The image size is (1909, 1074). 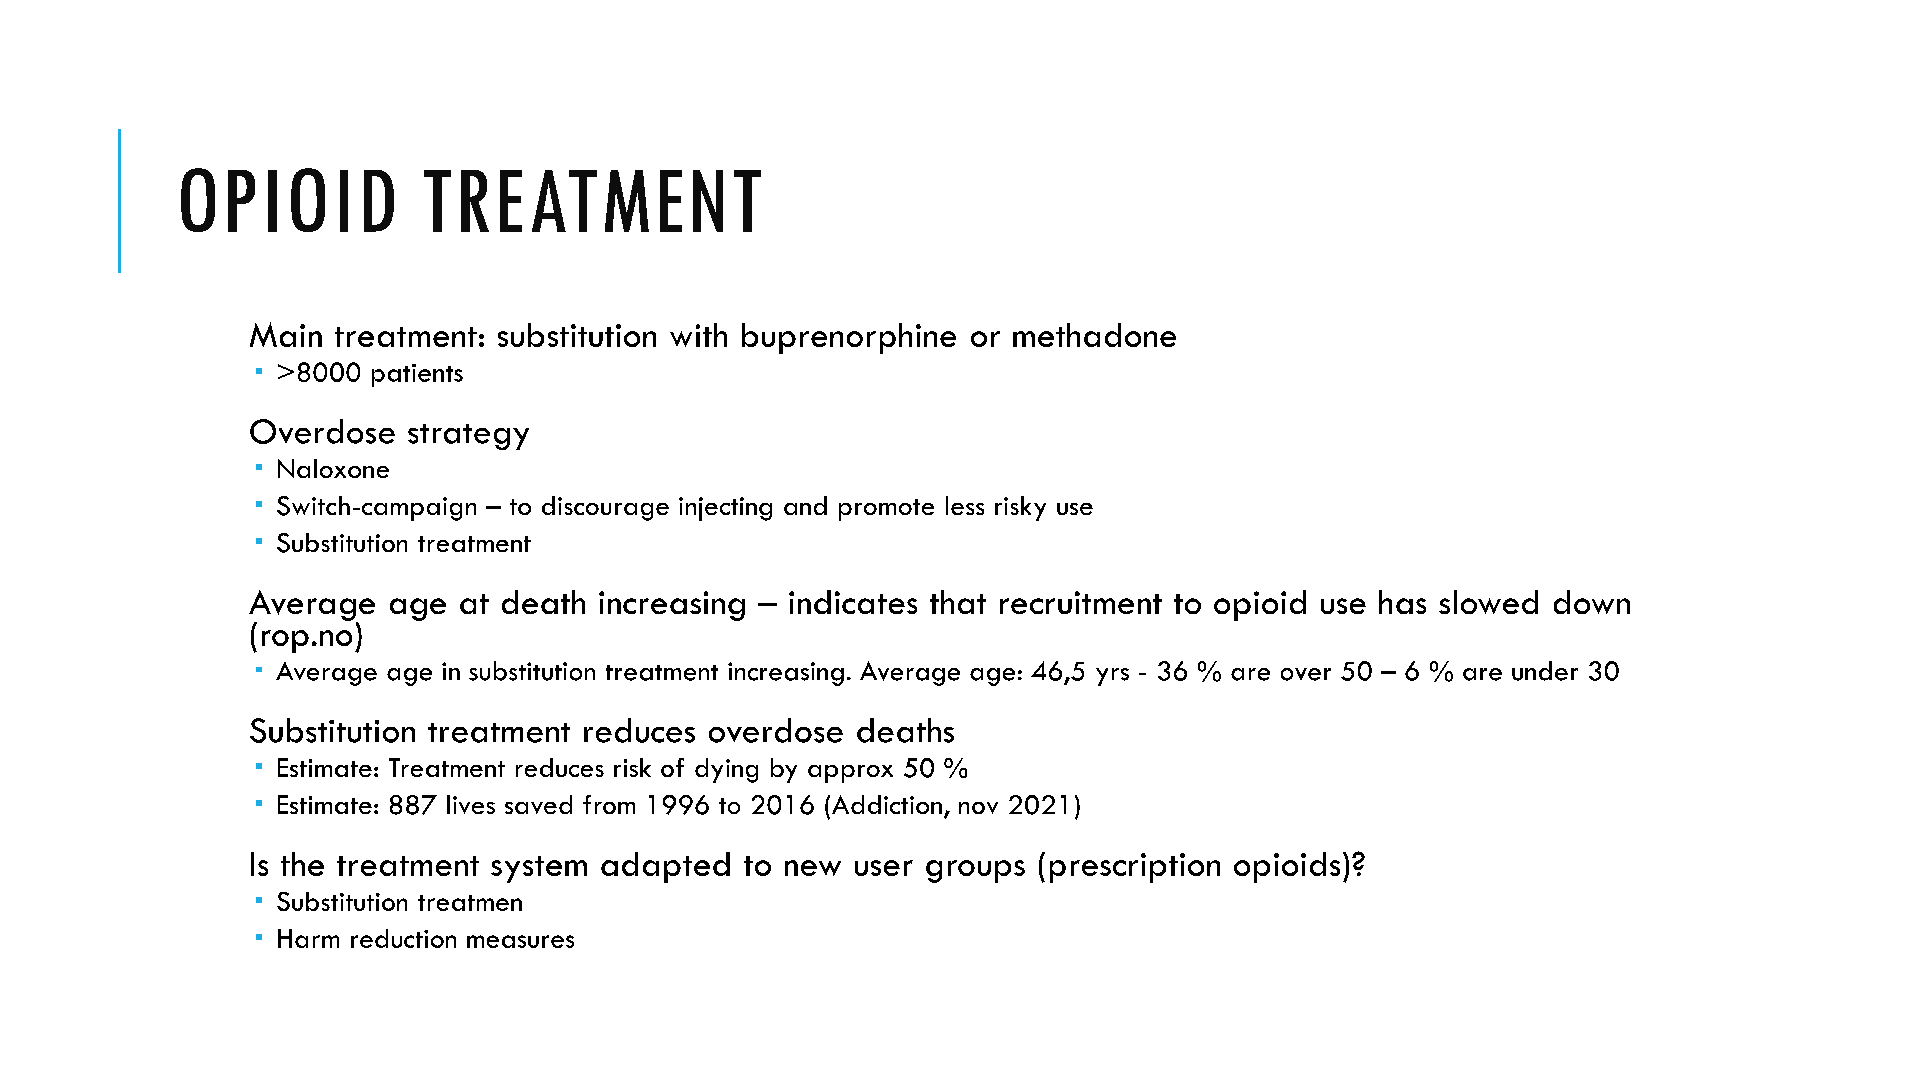 I want to click on prescription, so click(x=1135, y=868).
